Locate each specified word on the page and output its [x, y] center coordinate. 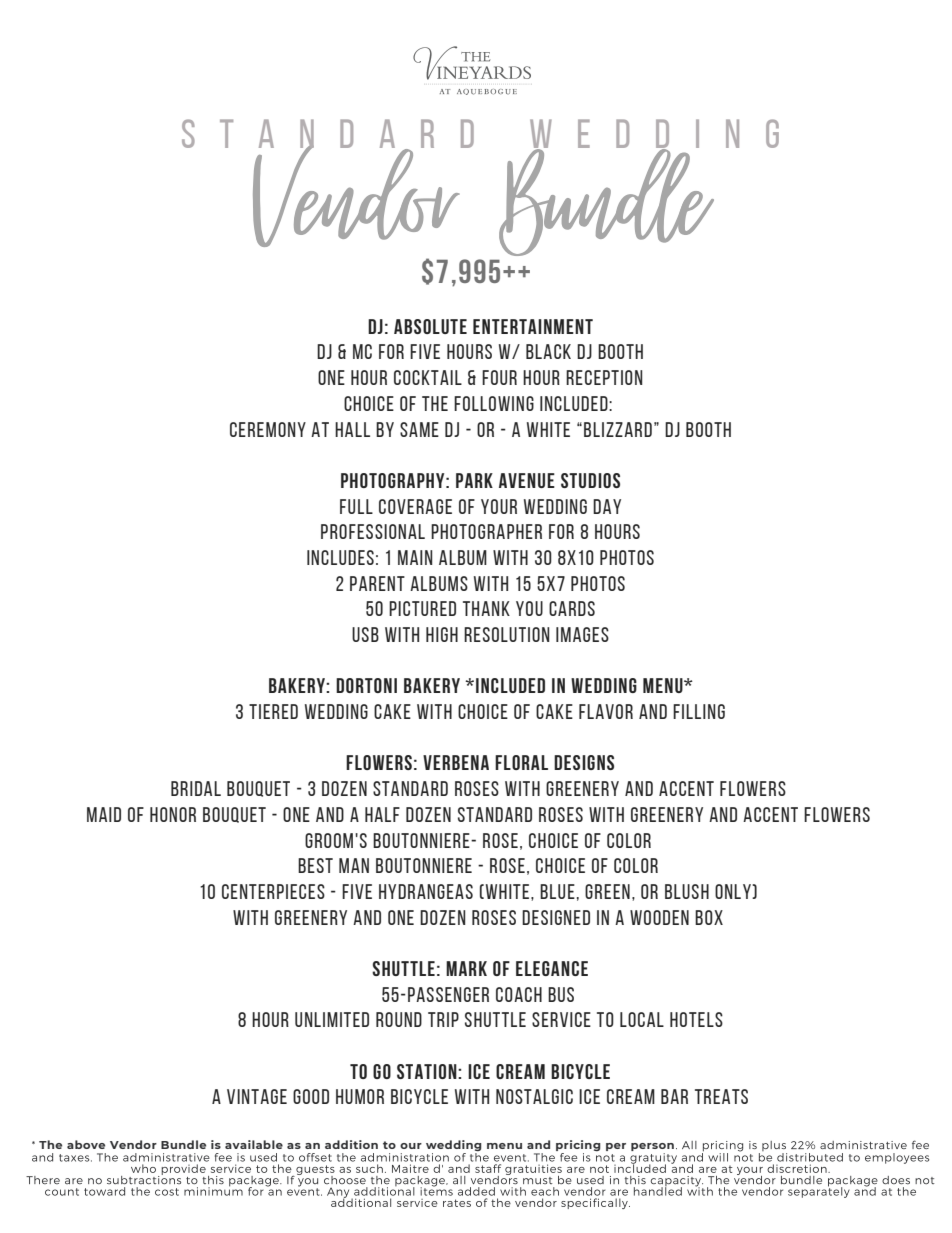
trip [443, 1019]
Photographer [486, 531]
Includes [340, 557]
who [143, 1168]
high [442, 634]
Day [607, 506]
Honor [173, 814]
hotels [696, 1019]
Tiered [273, 711]
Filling [699, 711]
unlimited [332, 1019]
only [734, 891]
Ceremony [268, 429]
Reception [604, 377]
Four [499, 377]
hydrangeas [426, 891]
